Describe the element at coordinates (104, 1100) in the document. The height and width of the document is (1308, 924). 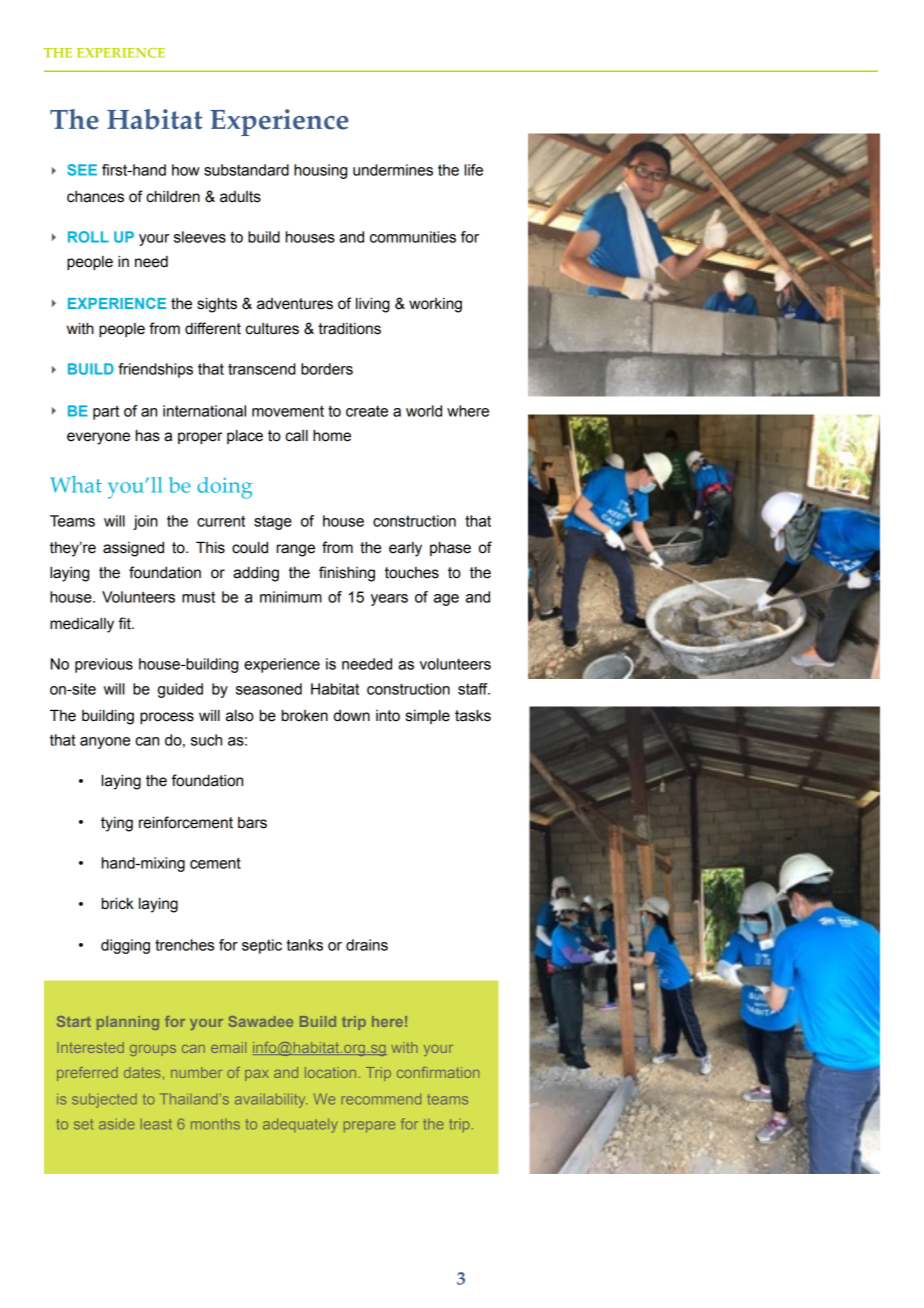
I see `subjected` at that location.
